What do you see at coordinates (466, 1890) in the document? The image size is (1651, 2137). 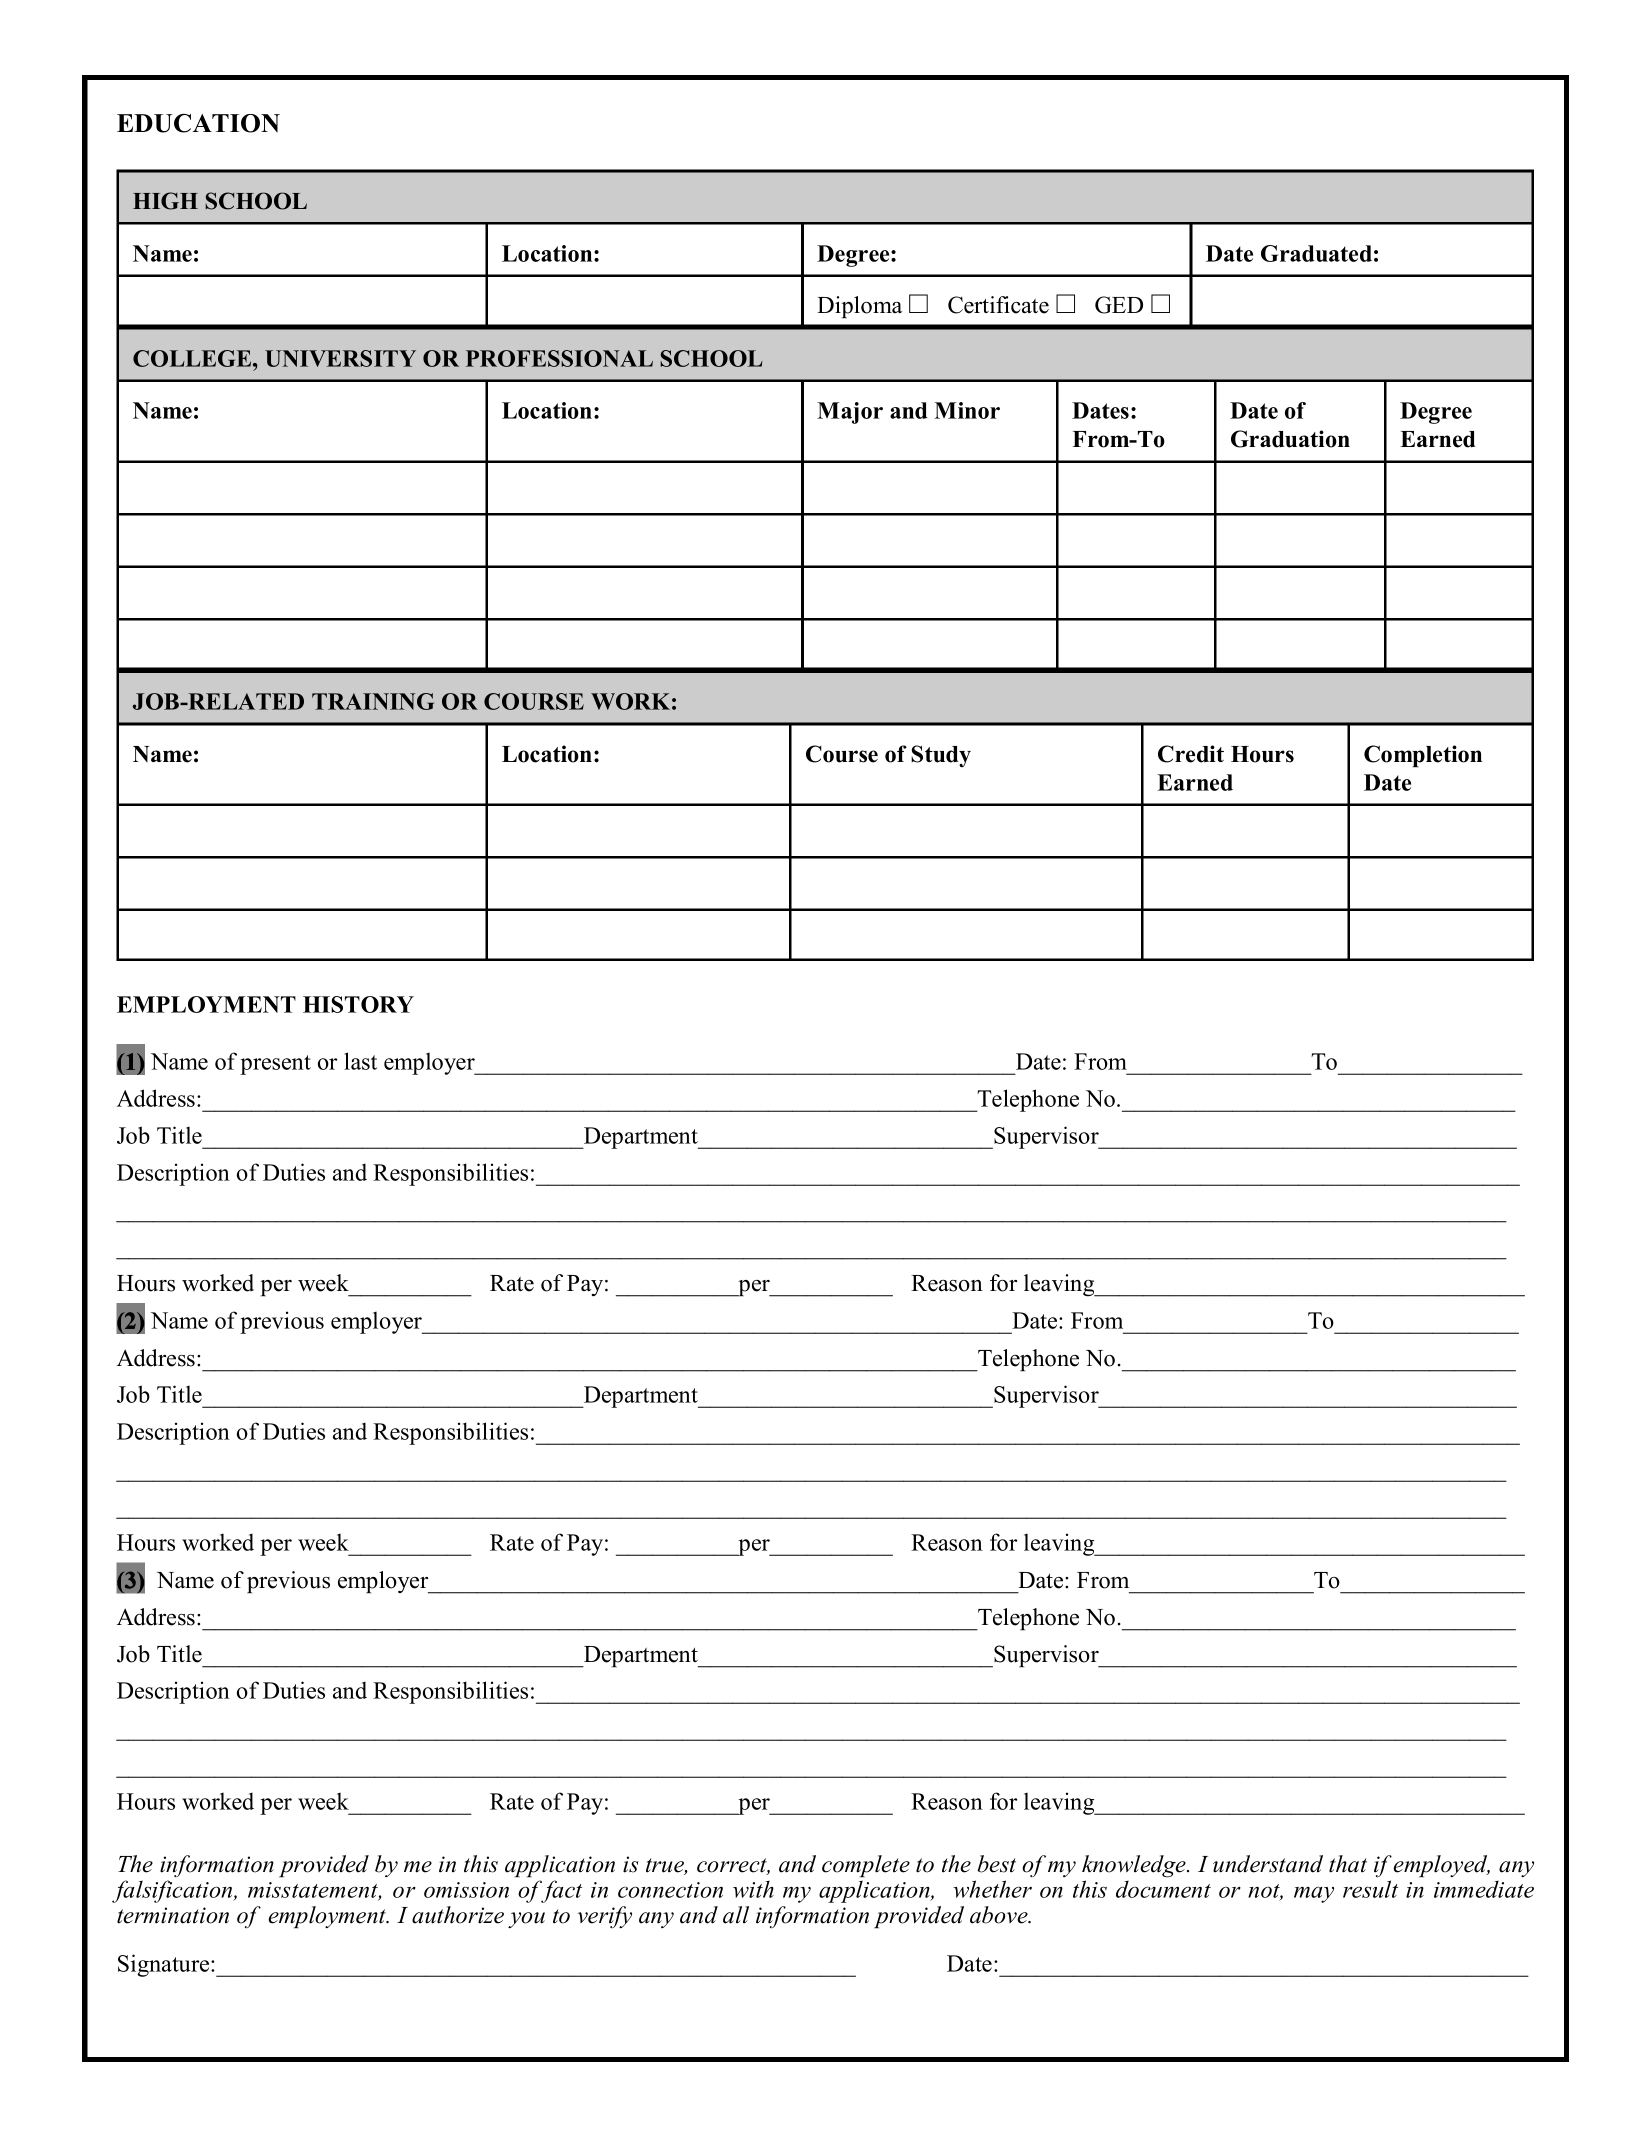 I see `omission` at bounding box center [466, 1890].
